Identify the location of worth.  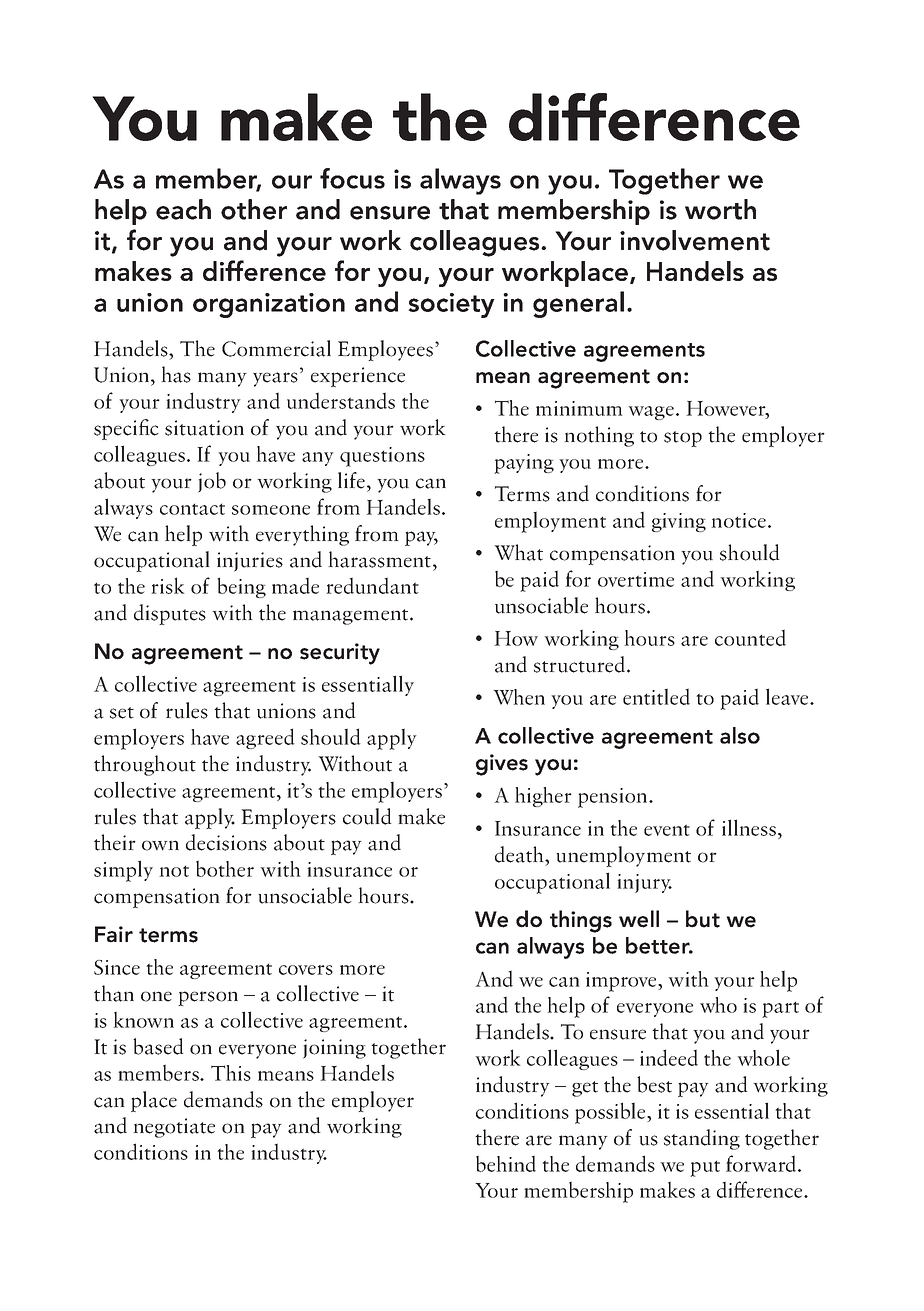
(720, 209).
